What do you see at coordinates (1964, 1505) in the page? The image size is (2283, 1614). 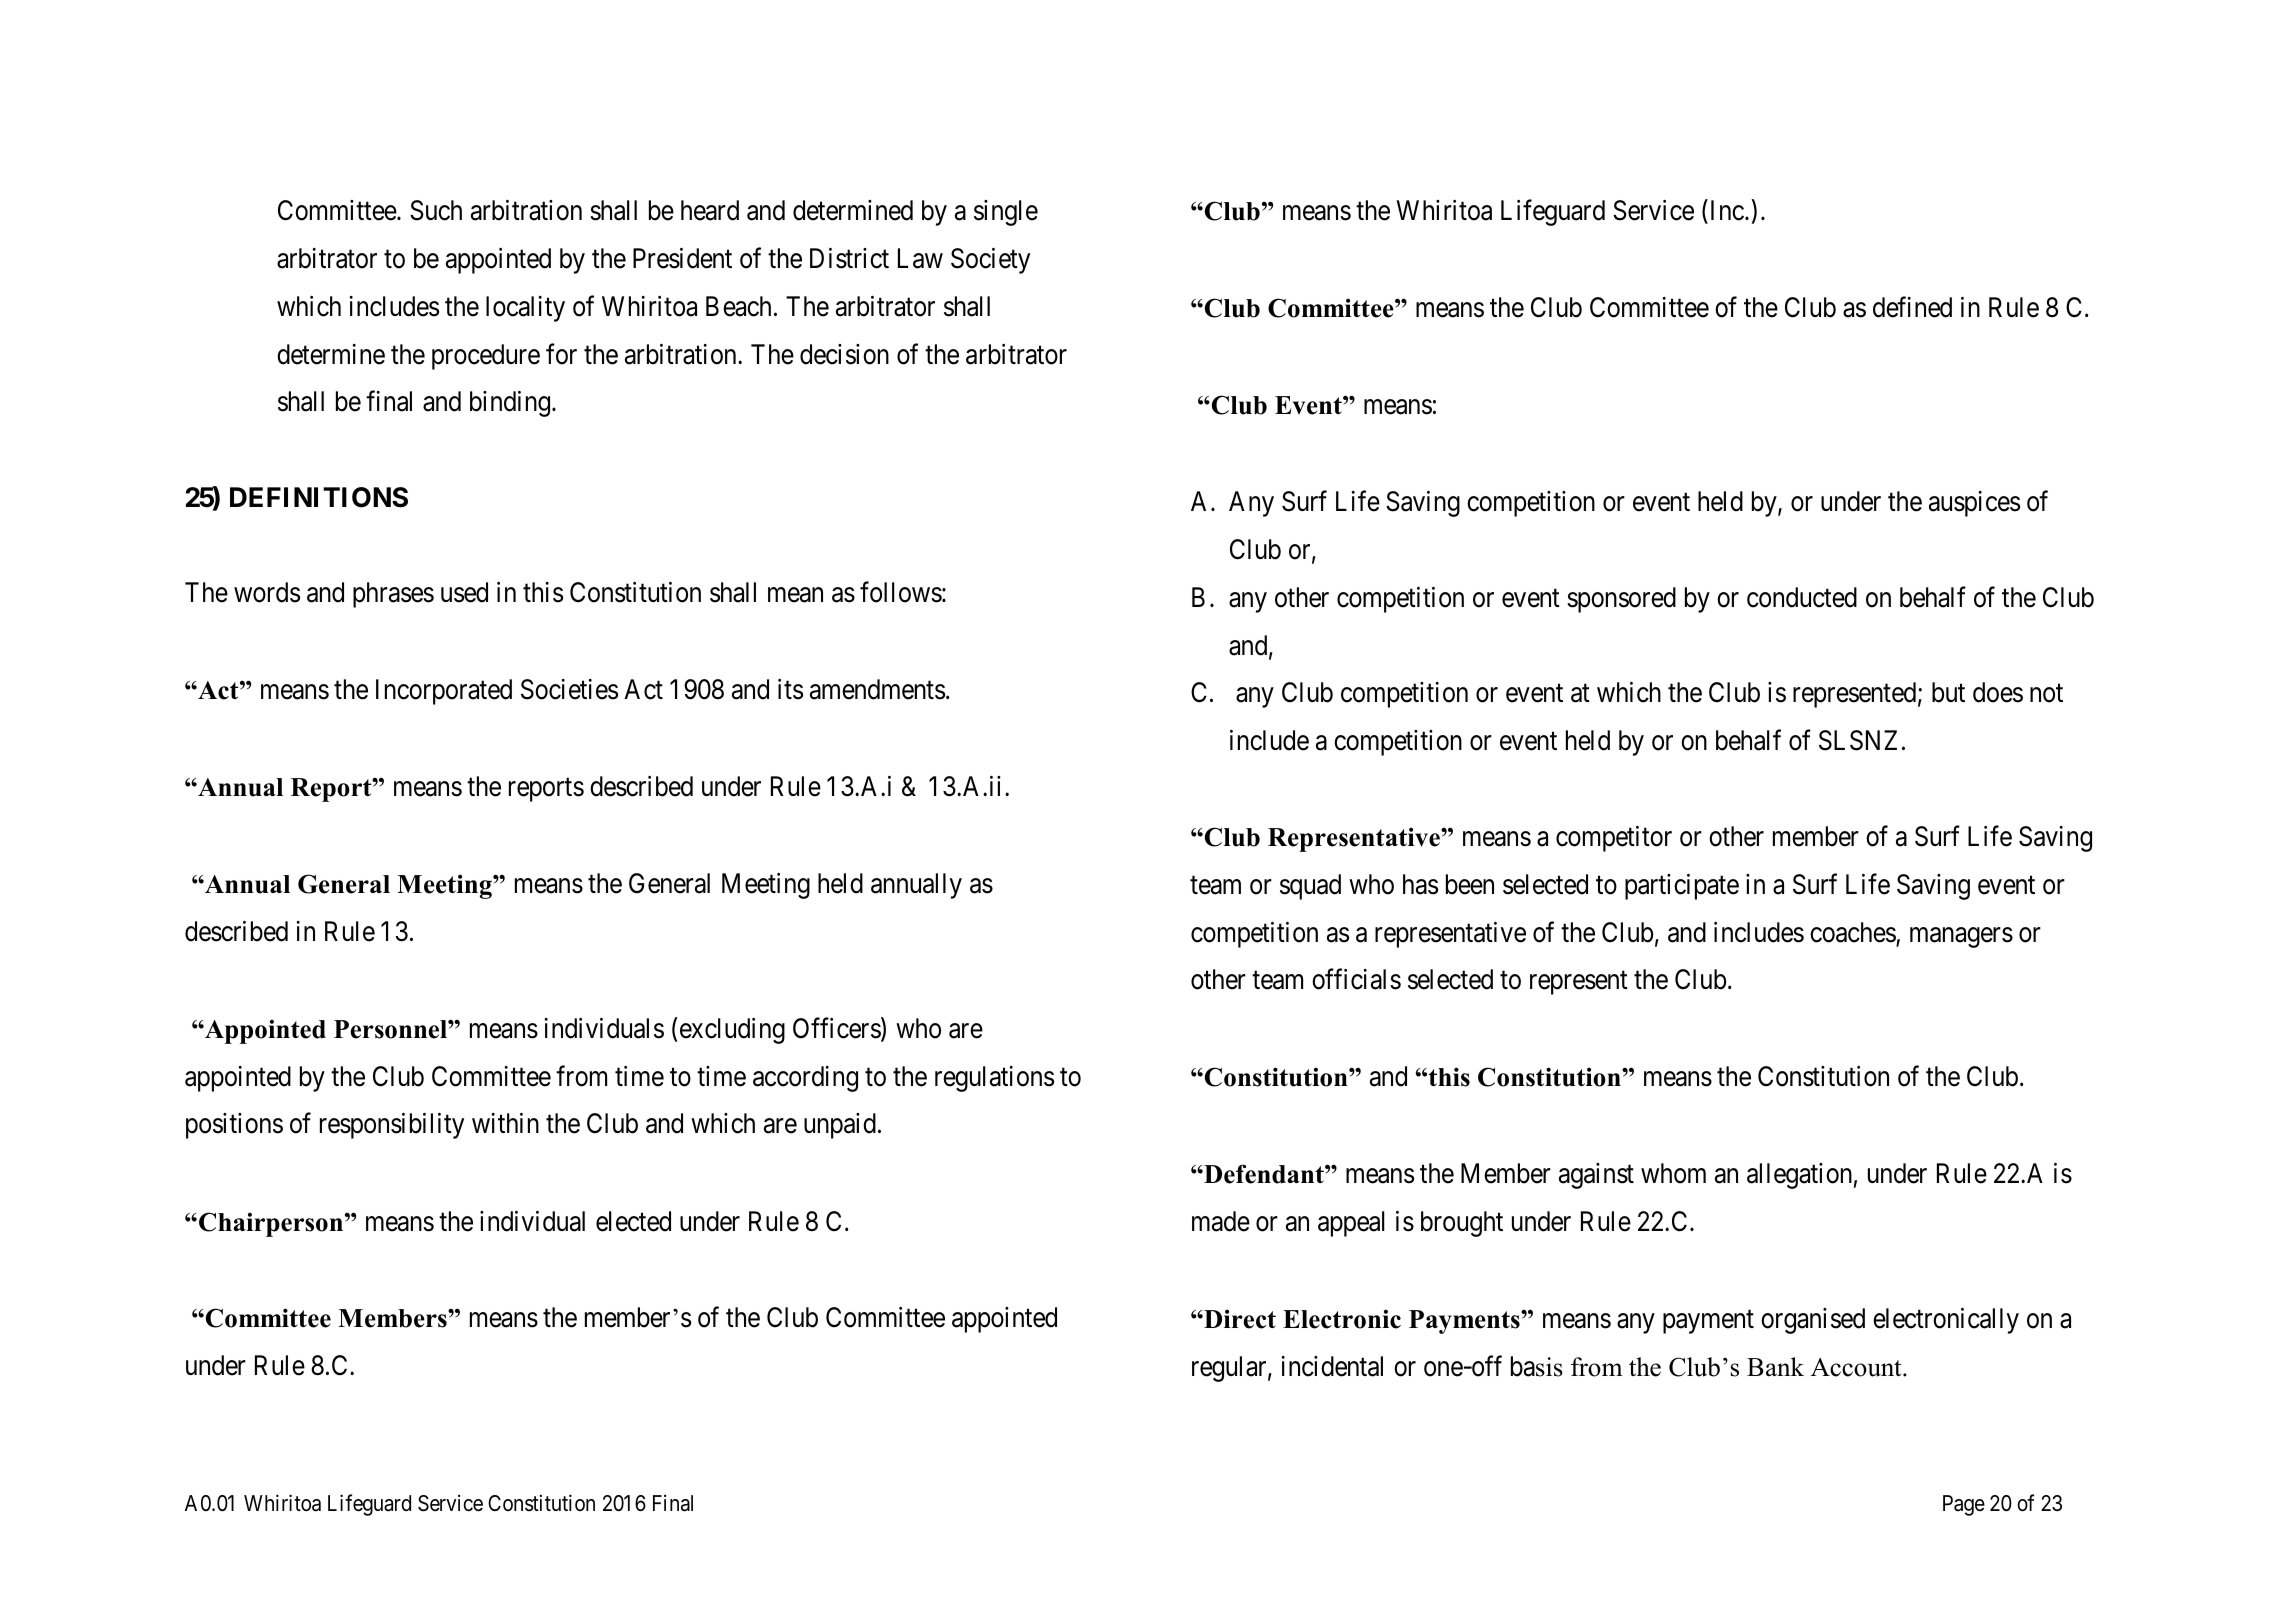 I see `Page` at bounding box center [1964, 1505].
